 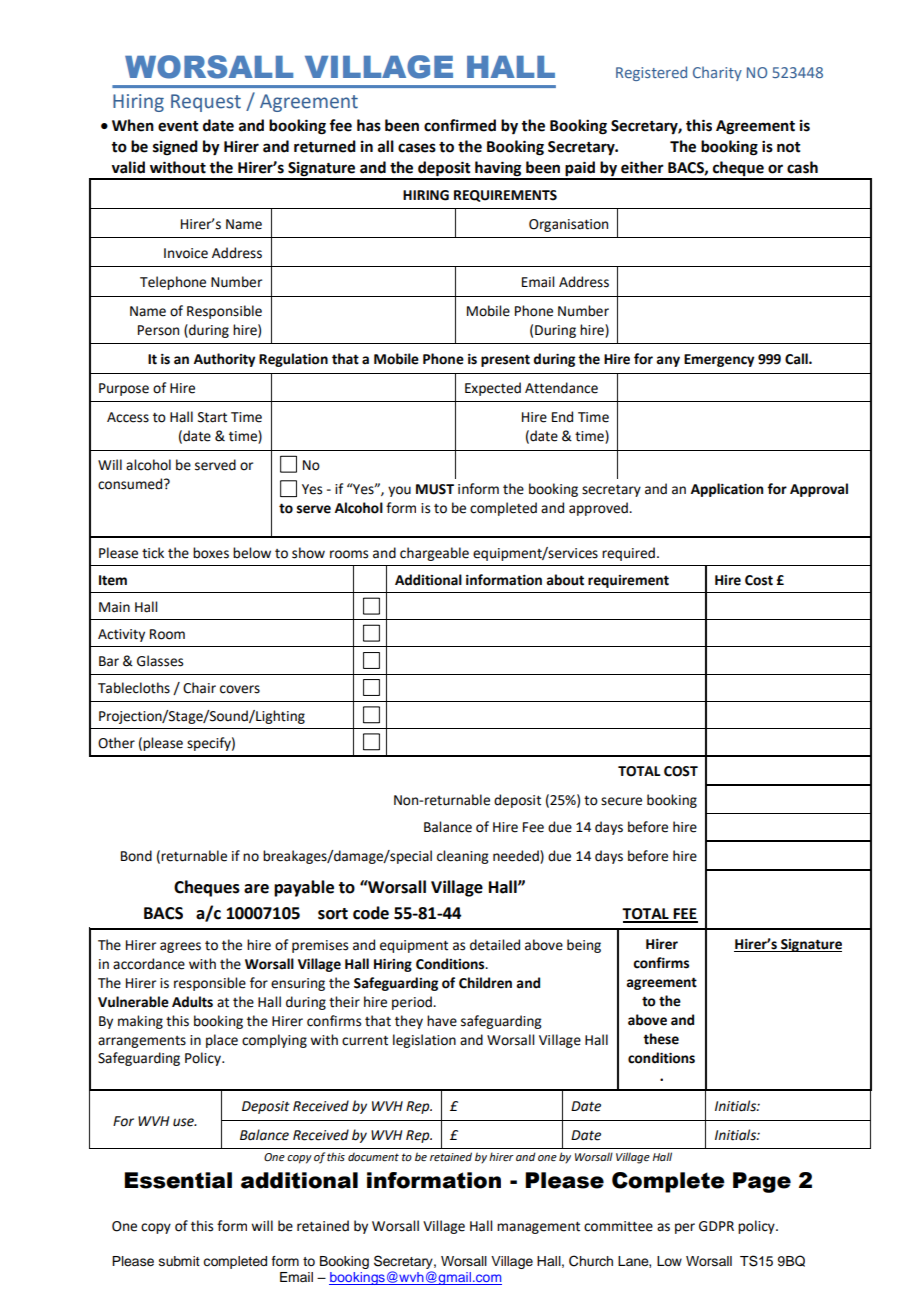 What do you see at coordinates (199, 688) in the screenshot?
I see `Chair` at bounding box center [199, 688].
